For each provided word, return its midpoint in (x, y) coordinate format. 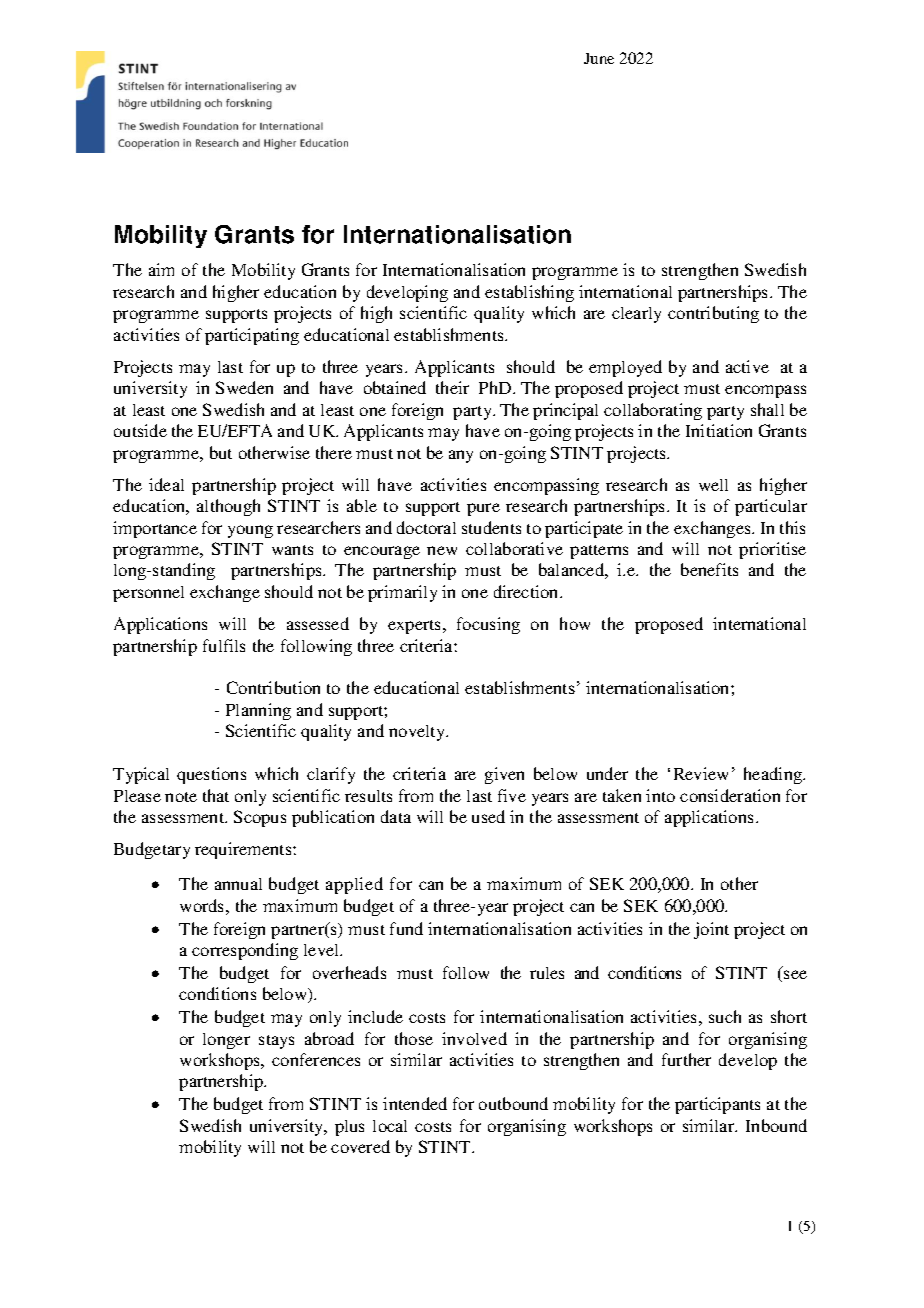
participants (717, 1105)
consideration (730, 795)
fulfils (224, 645)
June (599, 58)
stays (276, 1042)
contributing (713, 314)
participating (252, 336)
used (488, 816)
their (452, 387)
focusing (488, 625)
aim (161, 269)
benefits (709, 569)
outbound (513, 1103)
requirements (244, 850)
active (747, 366)
